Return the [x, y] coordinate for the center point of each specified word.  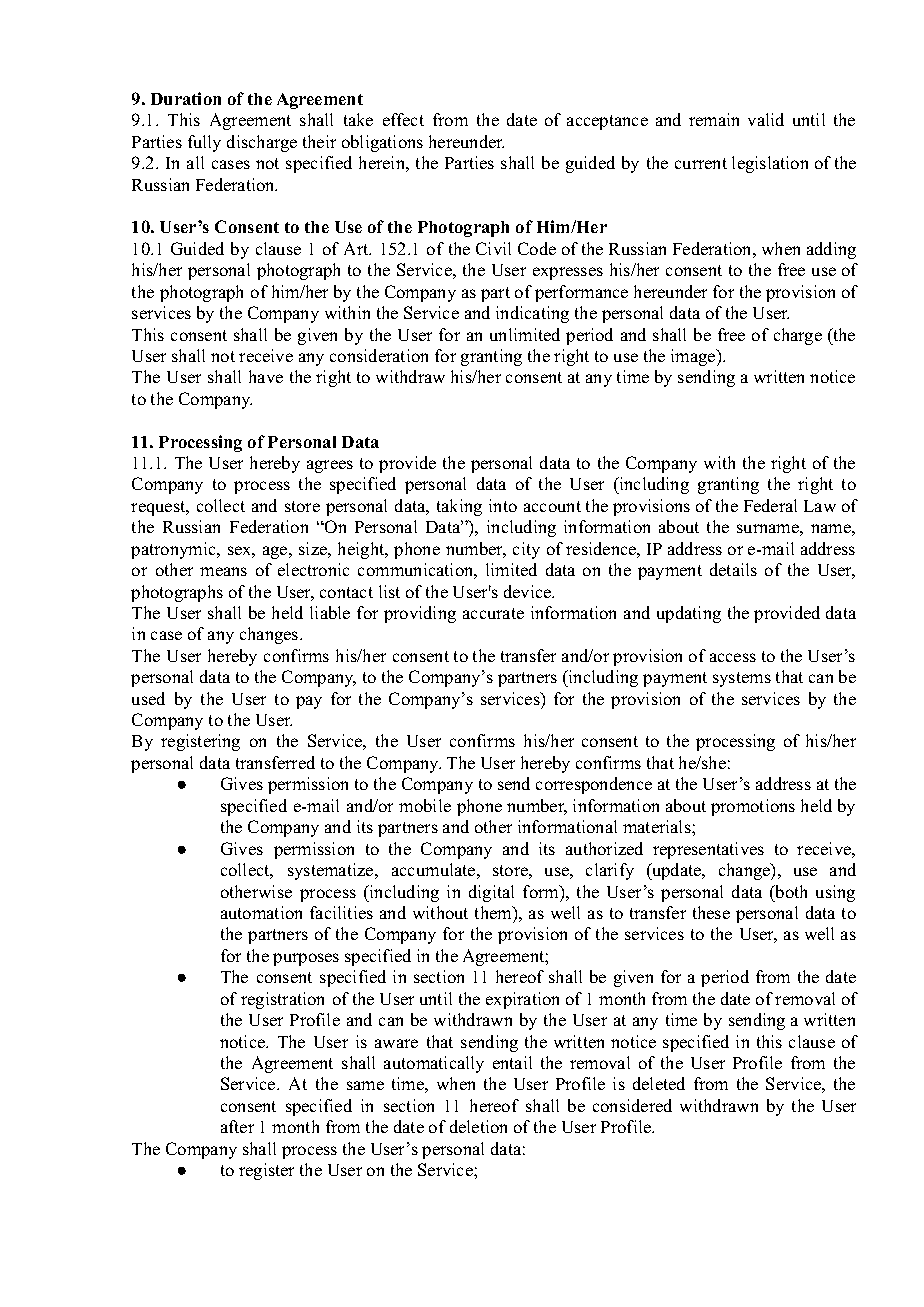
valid [766, 119]
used [148, 698]
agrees [330, 466]
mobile [425, 805]
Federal [770, 505]
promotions [753, 807]
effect [403, 119]
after [237, 1126]
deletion [478, 1126]
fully [204, 143]
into [503, 505]
